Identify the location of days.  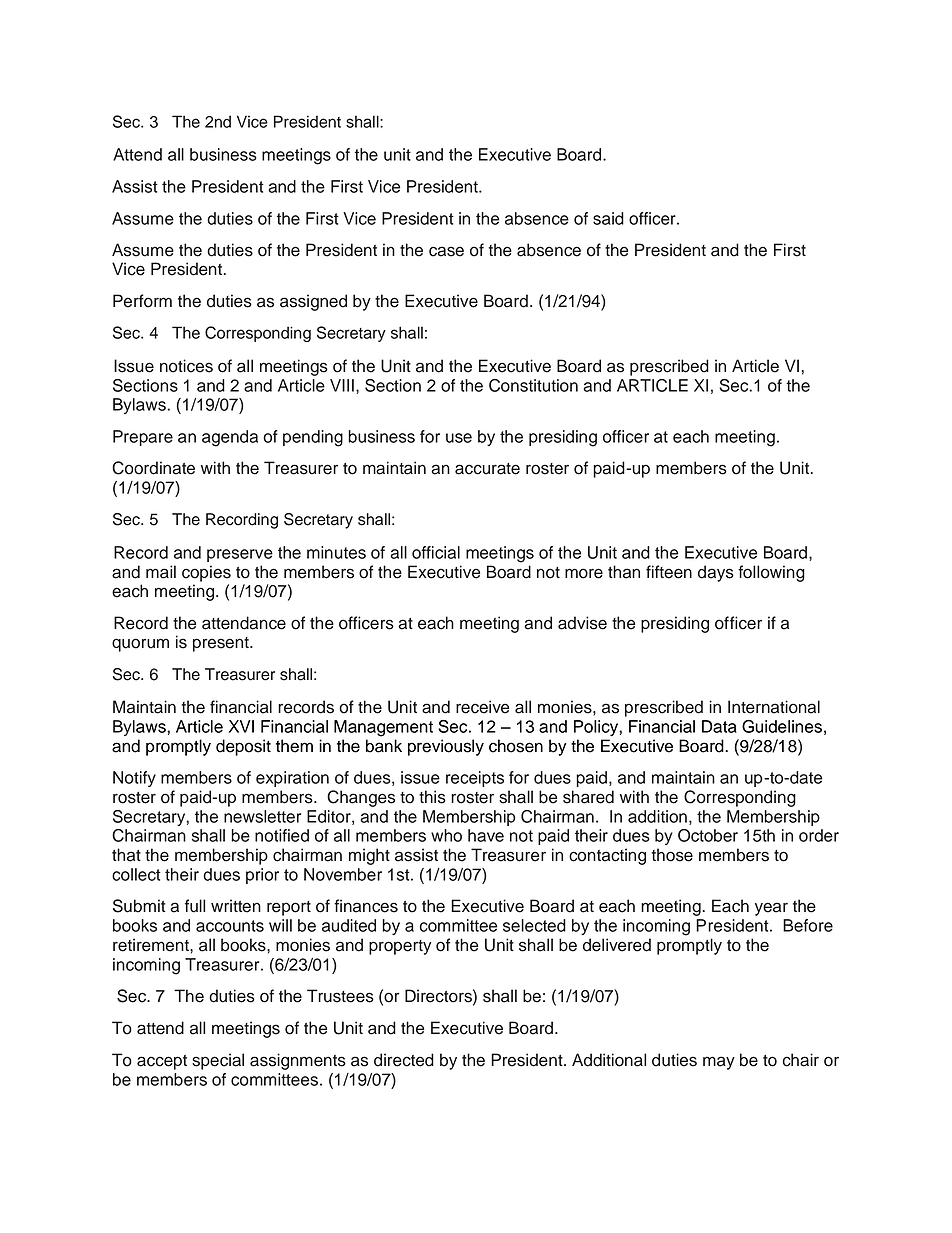
(716, 573).
